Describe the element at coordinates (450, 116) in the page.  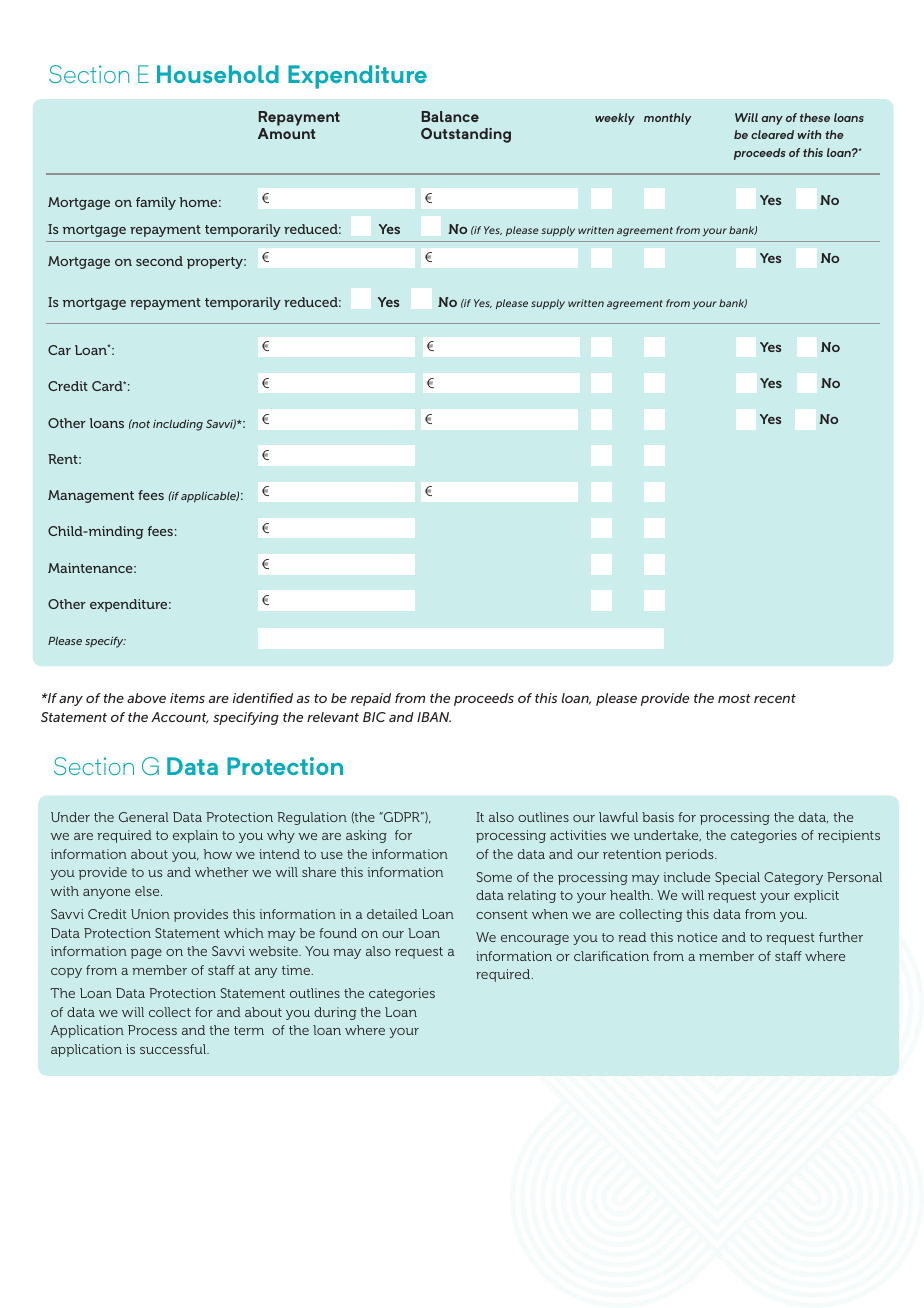
I see `Balance` at that location.
